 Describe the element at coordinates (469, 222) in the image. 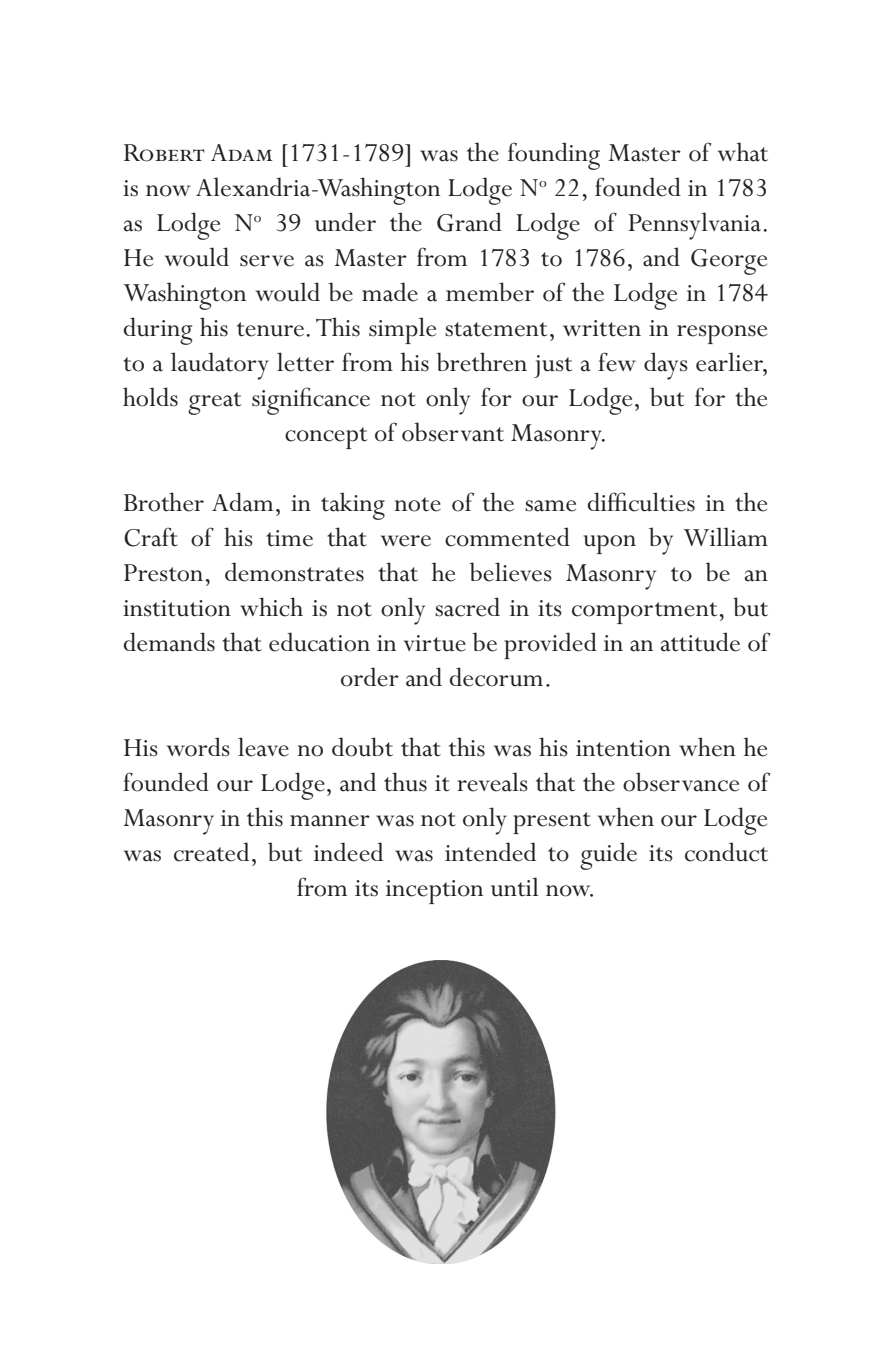

I see `Grand` at that location.
